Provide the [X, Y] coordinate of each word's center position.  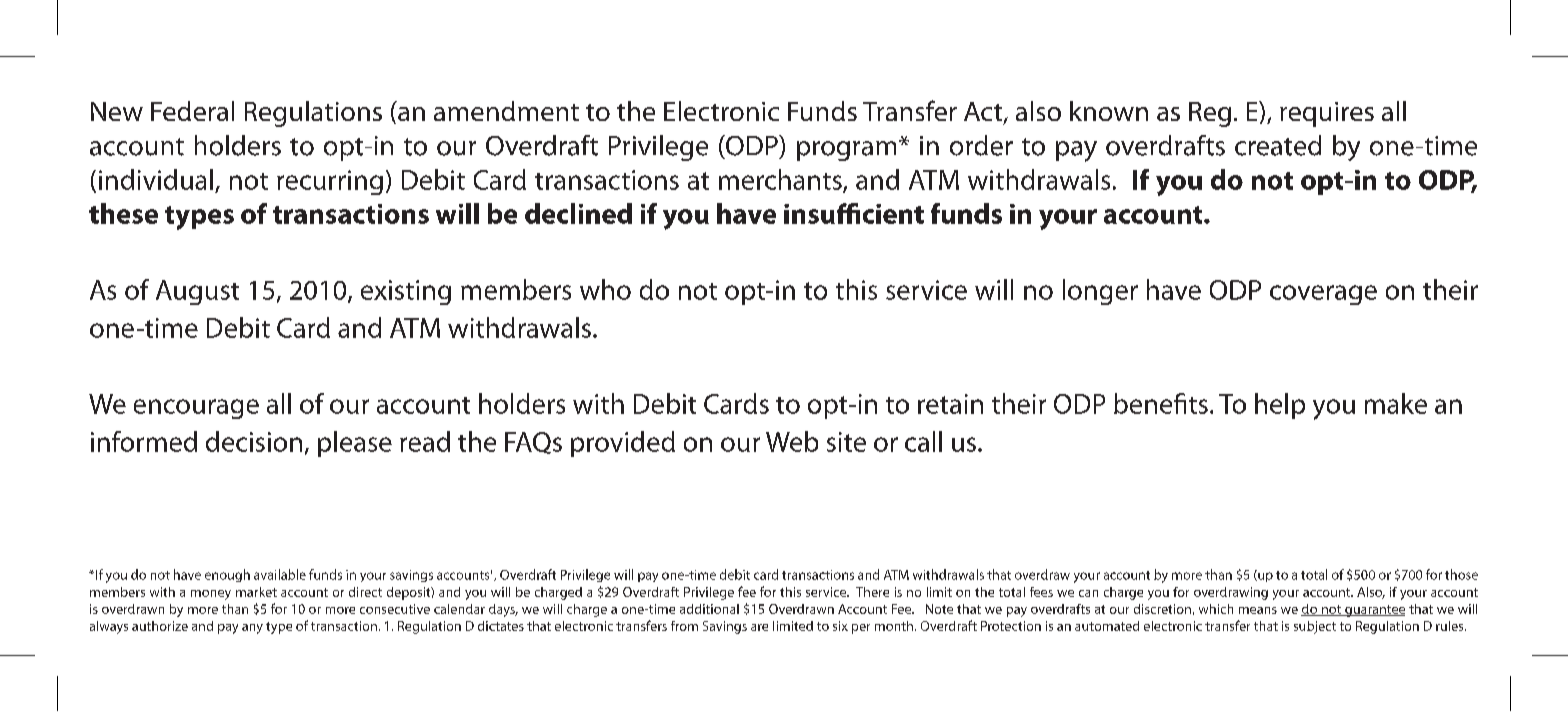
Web [792, 441]
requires [1327, 114]
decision [254, 441]
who [605, 289]
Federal [192, 111]
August [197, 292]
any [252, 629]
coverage [1323, 295]
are [759, 627]
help [1280, 406]
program [846, 151]
